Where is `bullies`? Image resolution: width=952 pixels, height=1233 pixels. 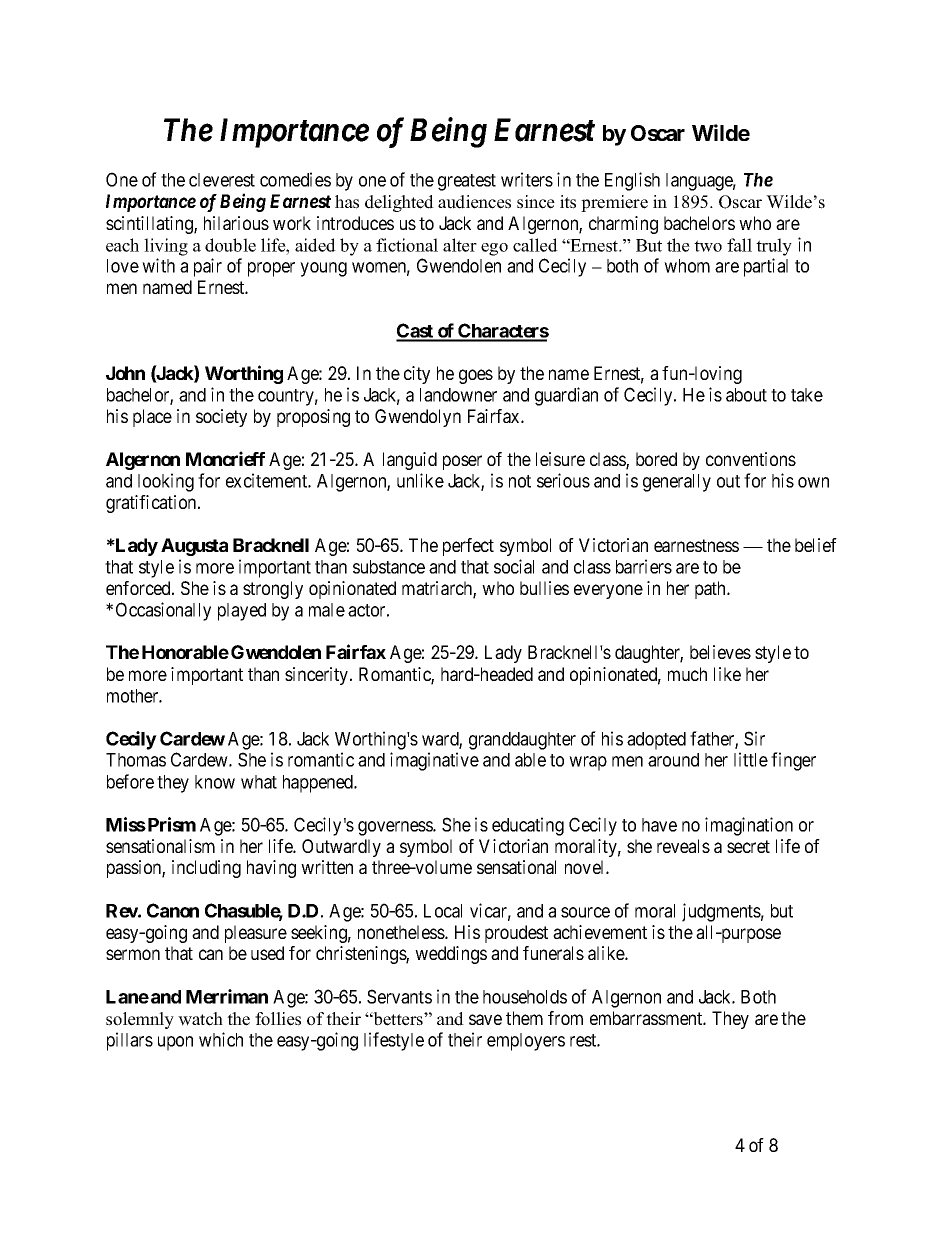
bullies is located at coordinates (544, 588).
